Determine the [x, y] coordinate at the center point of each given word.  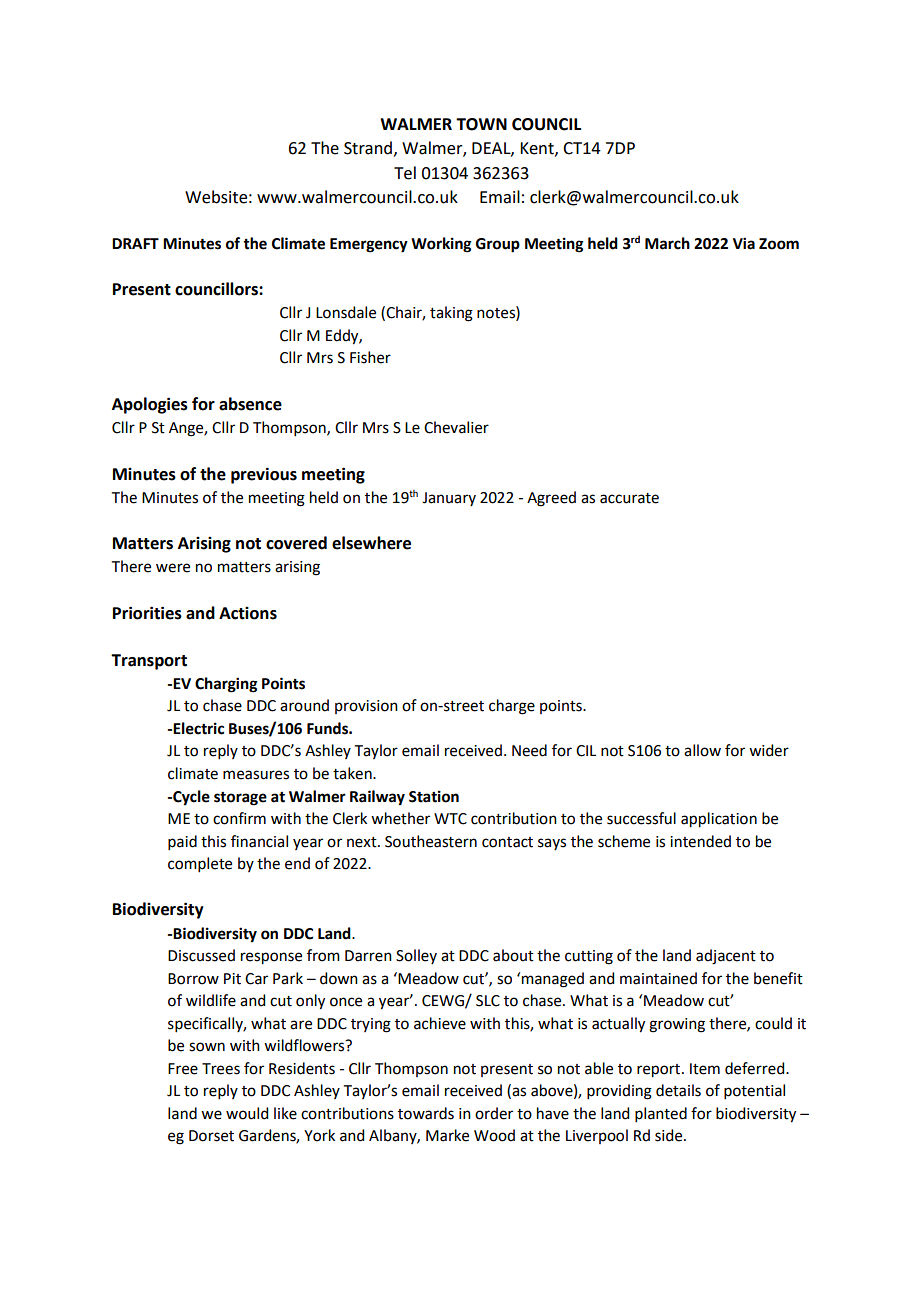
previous [264, 475]
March [667, 243]
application [719, 820]
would [247, 1113]
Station [434, 796]
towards [426, 1113]
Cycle [190, 798]
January [449, 499]
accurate [629, 498]
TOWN [481, 124]
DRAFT [135, 243]
